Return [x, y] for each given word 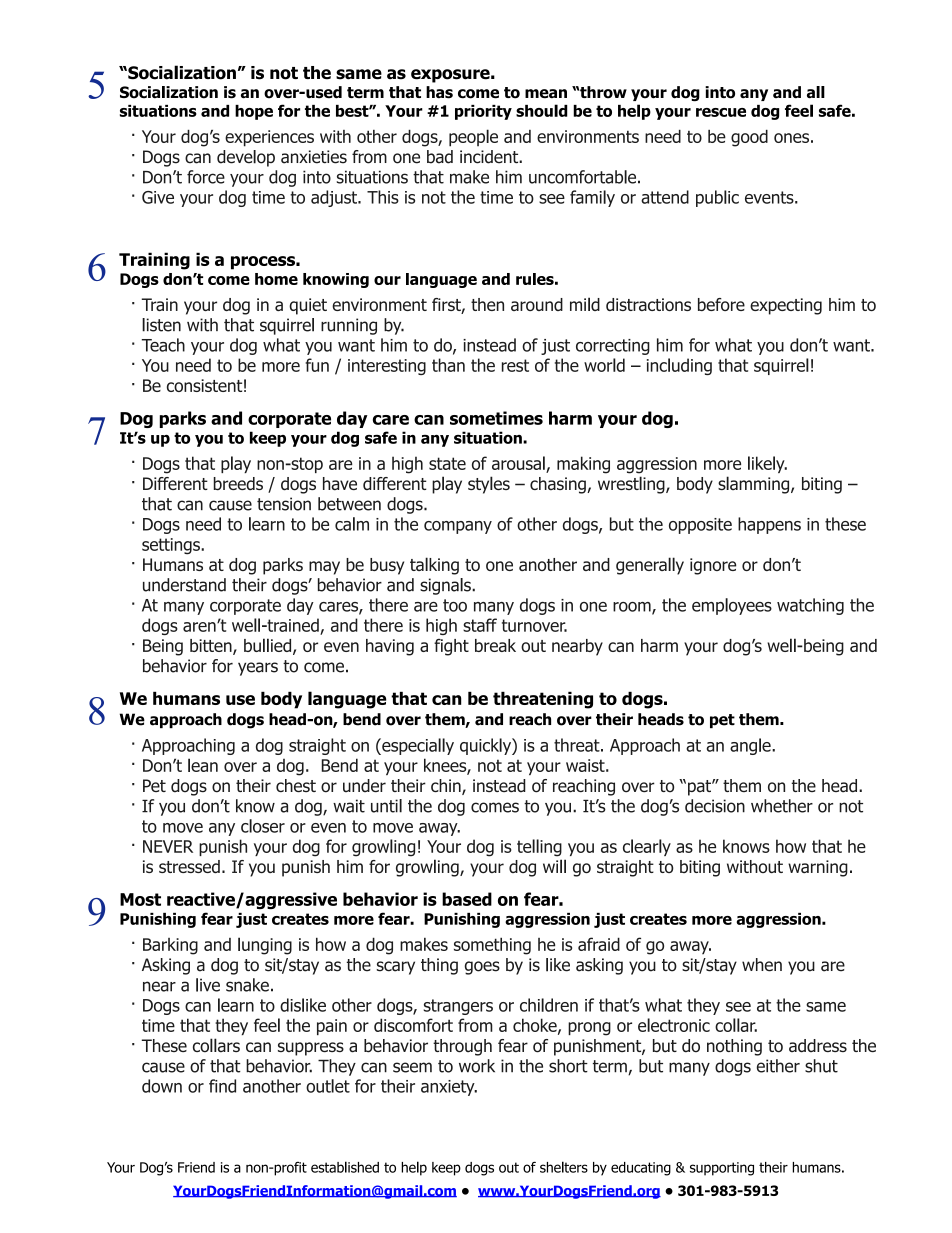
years [258, 669]
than [448, 365]
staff [480, 625]
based [467, 899]
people [473, 138]
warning [818, 868]
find [222, 1086]
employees [732, 606]
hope [254, 112]
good [749, 138]
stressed [189, 866]
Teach [163, 345]
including [679, 366]
